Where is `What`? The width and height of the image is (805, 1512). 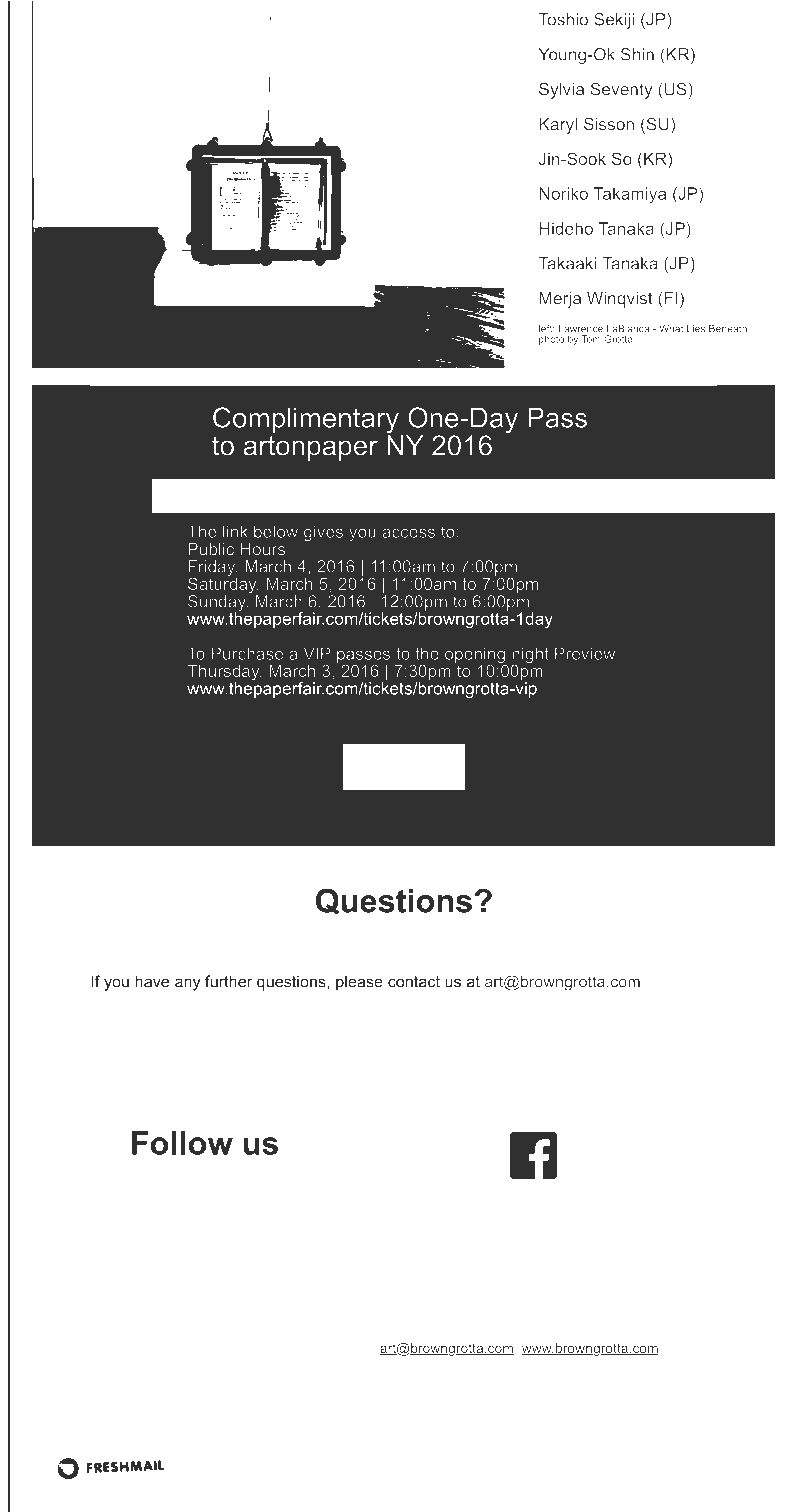 What is located at coordinates (671, 328).
